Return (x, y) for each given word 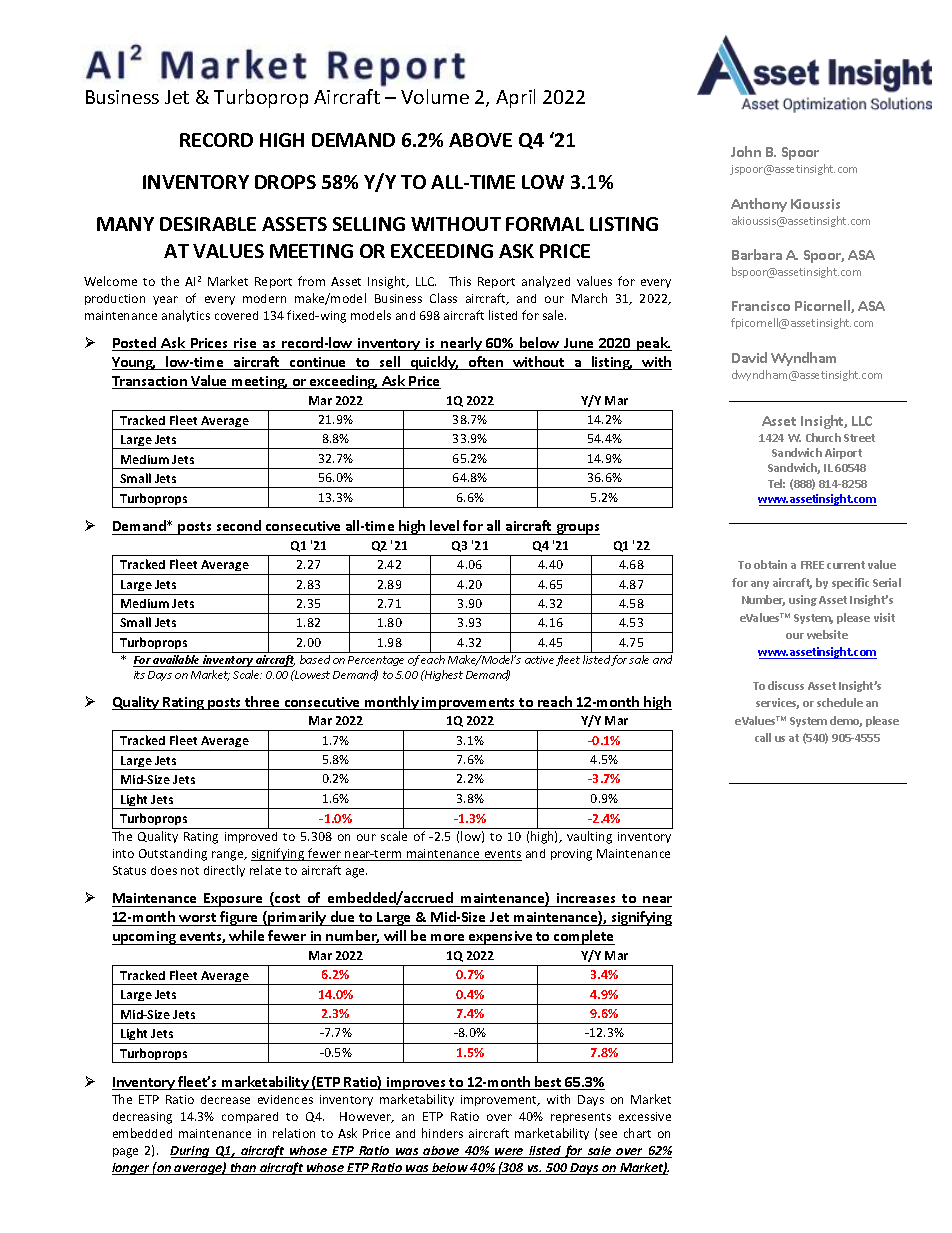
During (191, 1152)
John (746, 151)
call (763, 737)
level (445, 527)
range (229, 856)
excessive (645, 1116)
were (509, 1153)
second (238, 527)
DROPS (285, 182)
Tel (776, 483)
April (515, 98)
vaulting (589, 837)
